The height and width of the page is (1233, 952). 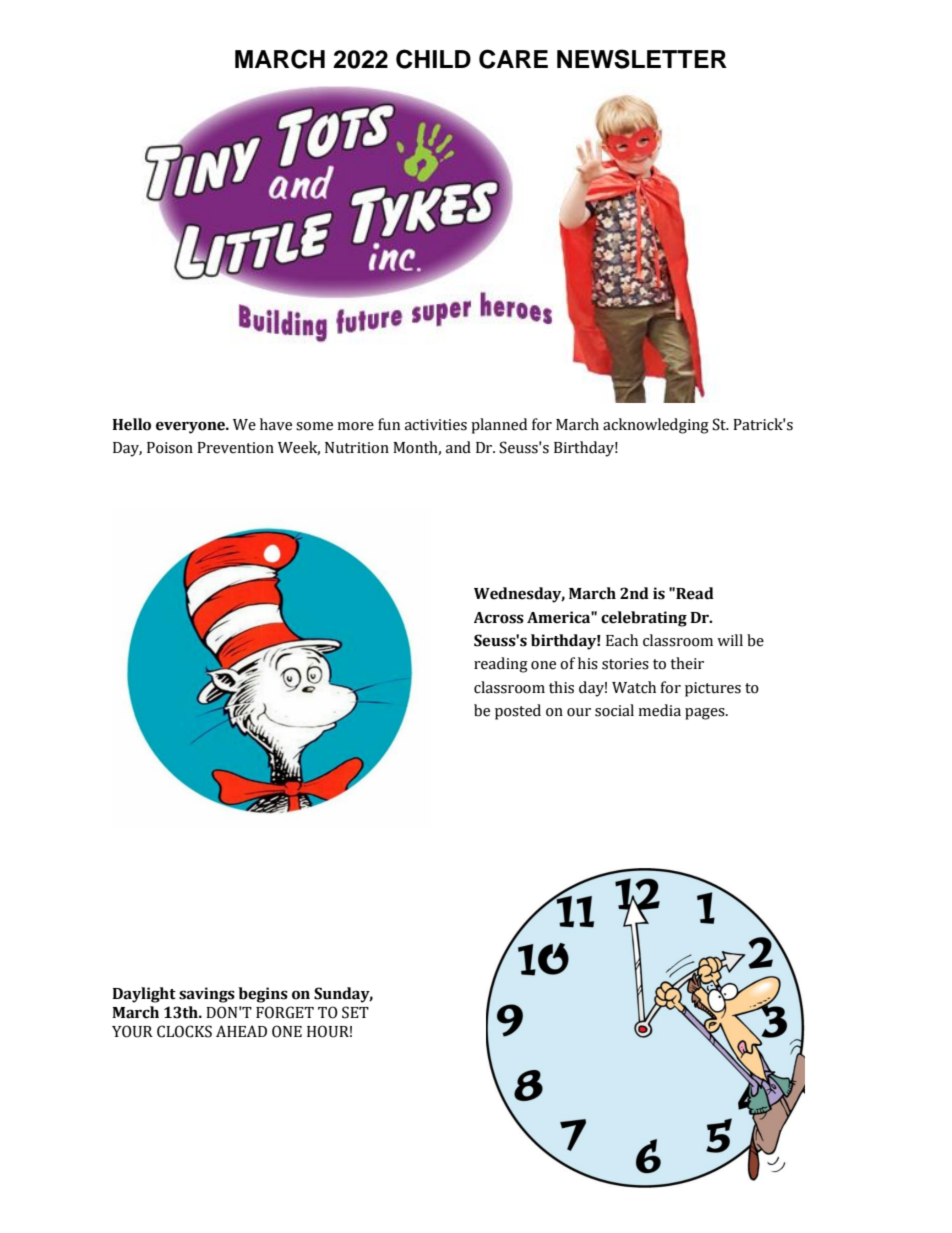 I want to click on NEWSLETTER, so click(x=642, y=59).
